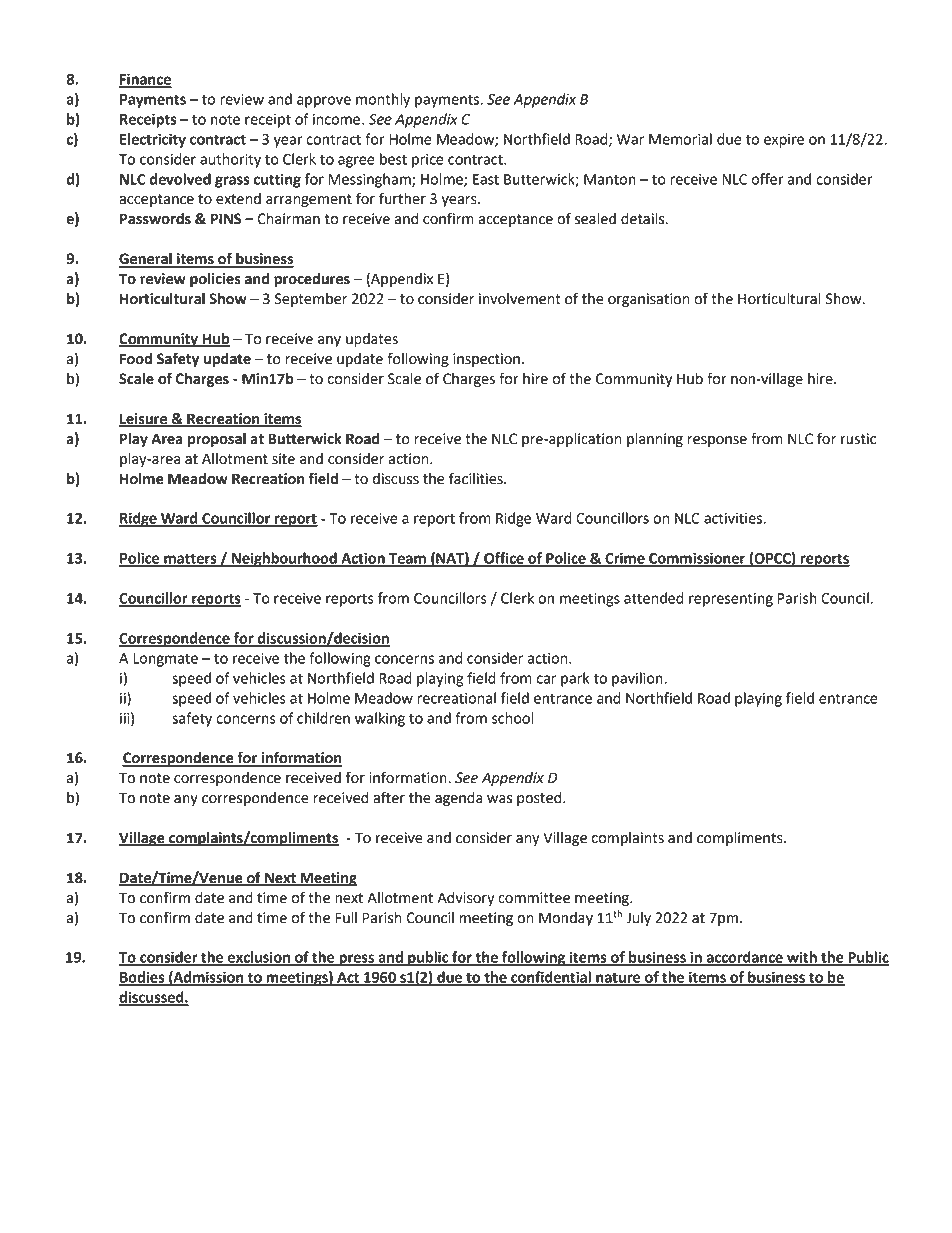  I want to click on matters, so click(190, 559).
